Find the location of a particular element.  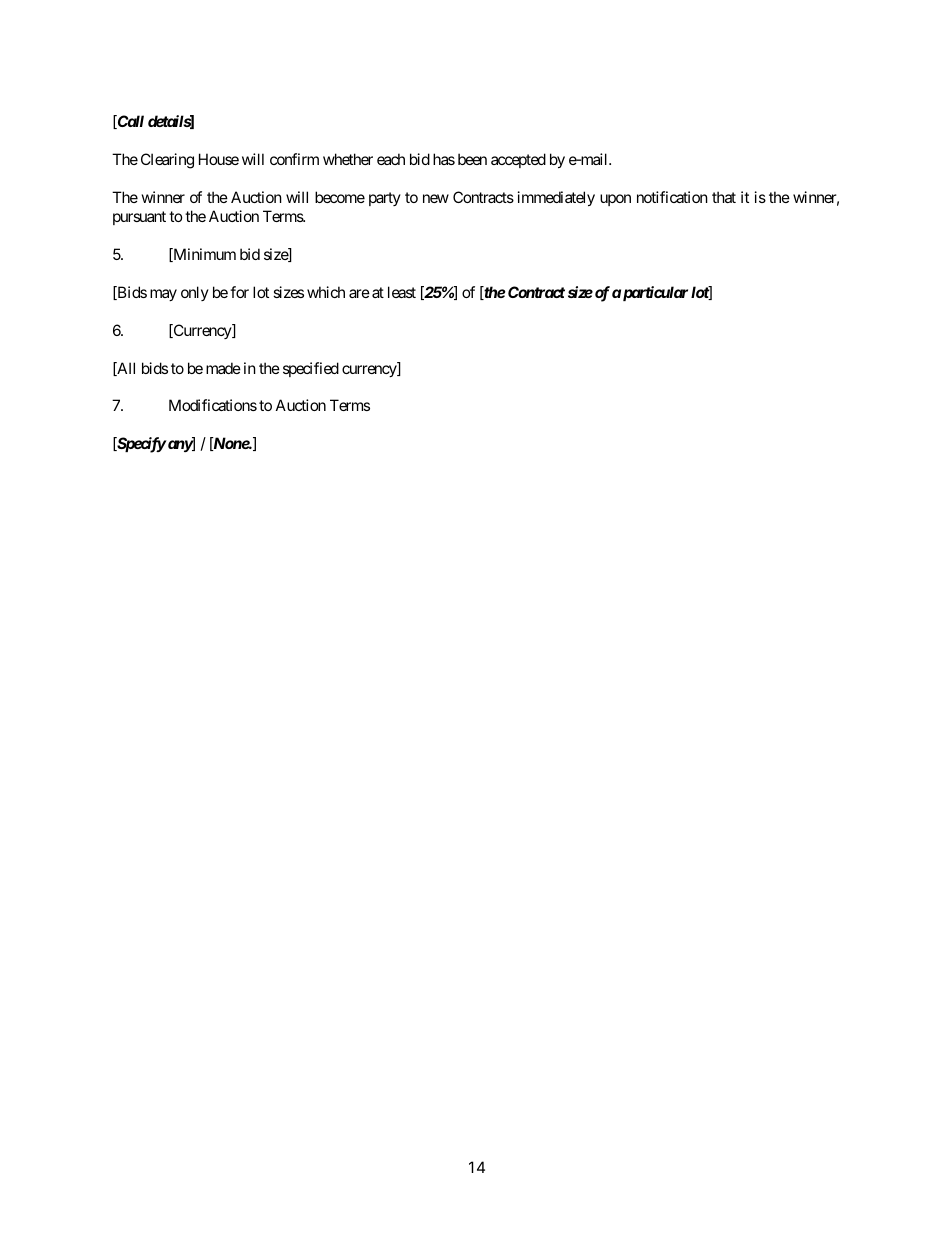

least is located at coordinates (402, 292).
